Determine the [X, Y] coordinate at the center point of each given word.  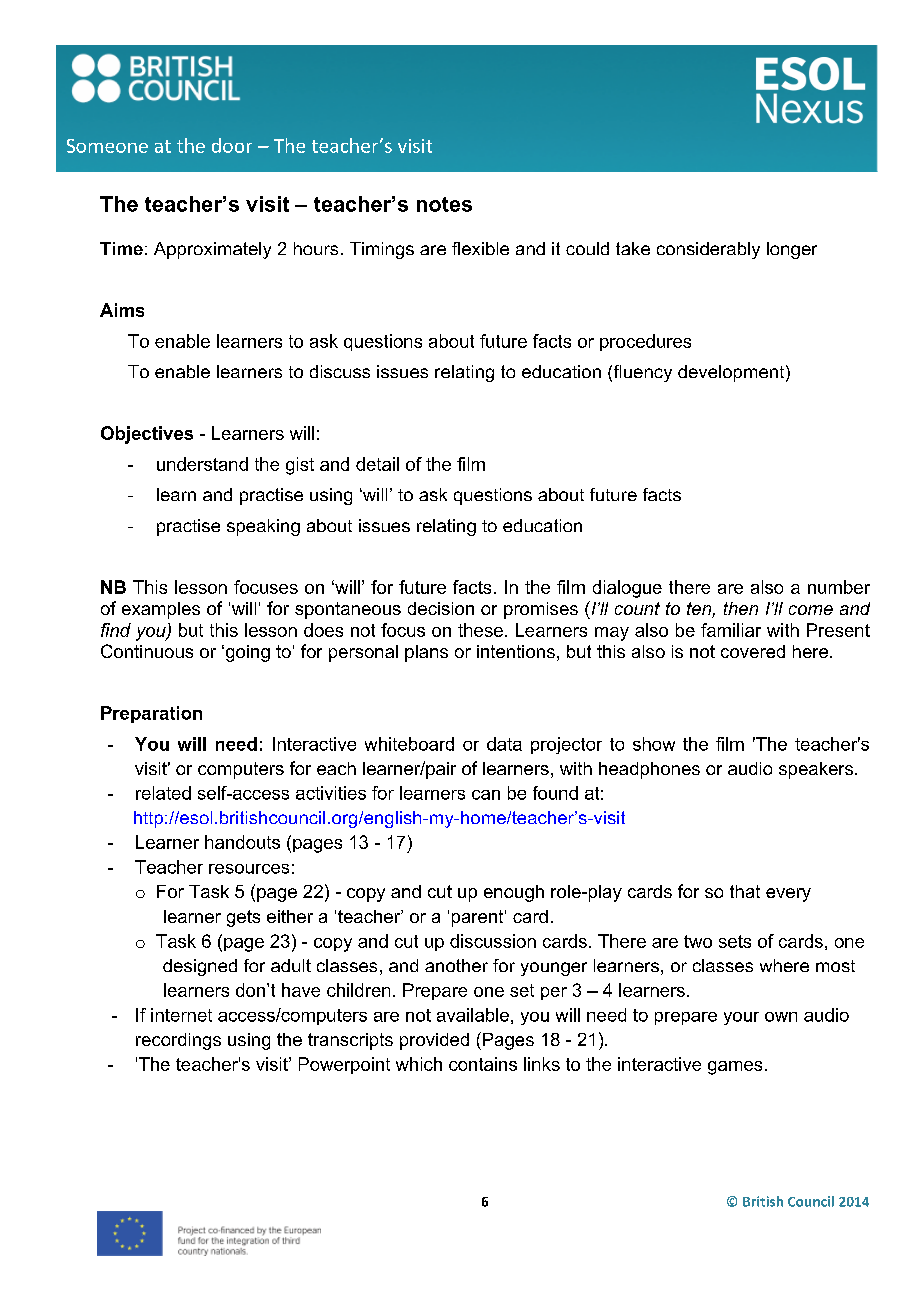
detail [377, 464]
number [839, 587]
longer [792, 250]
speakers [817, 770]
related [163, 793]
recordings [178, 1041]
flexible [480, 248]
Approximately [212, 250]
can [486, 795]
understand [202, 464]
